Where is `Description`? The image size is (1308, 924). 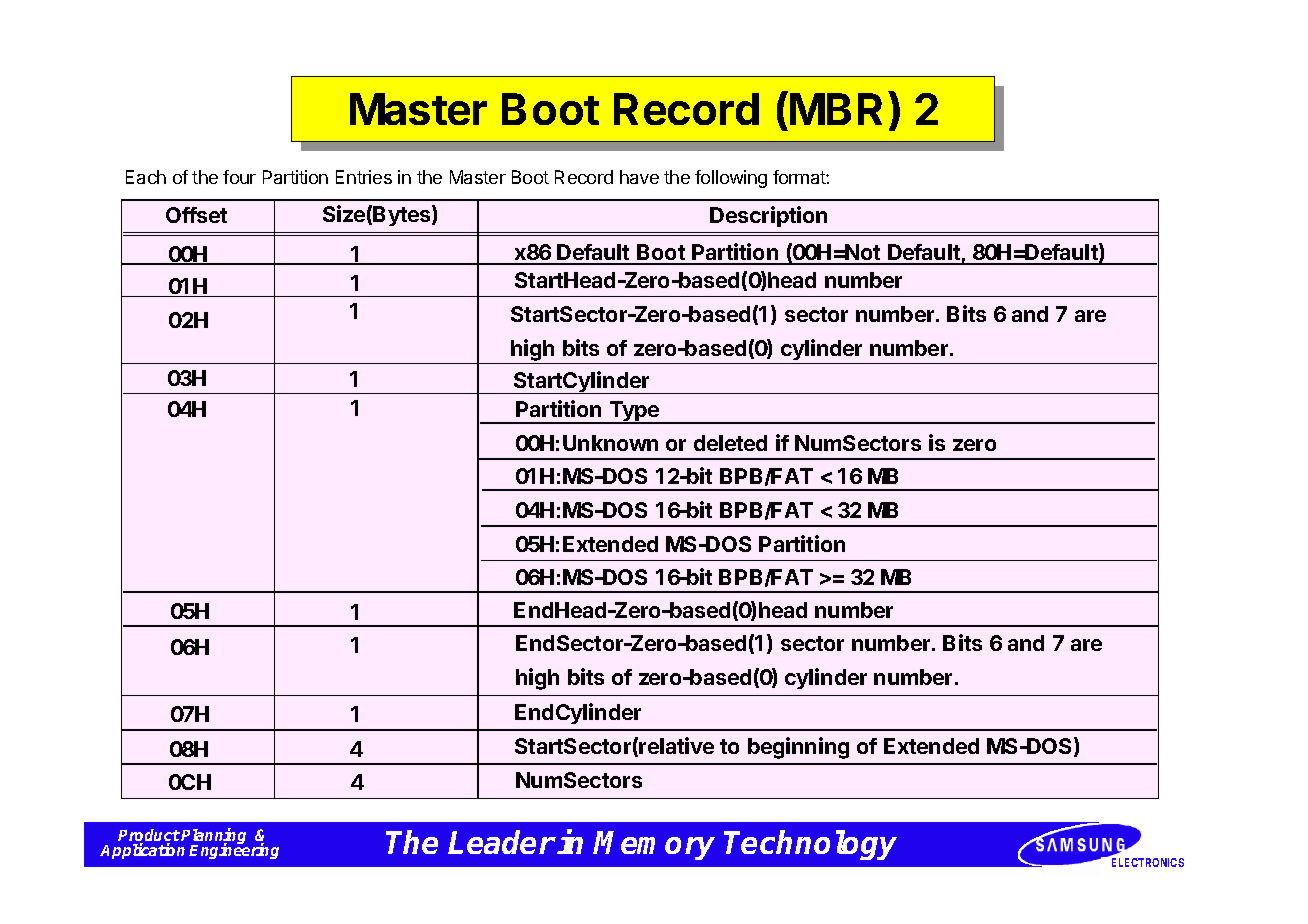
Description is located at coordinates (768, 216).
